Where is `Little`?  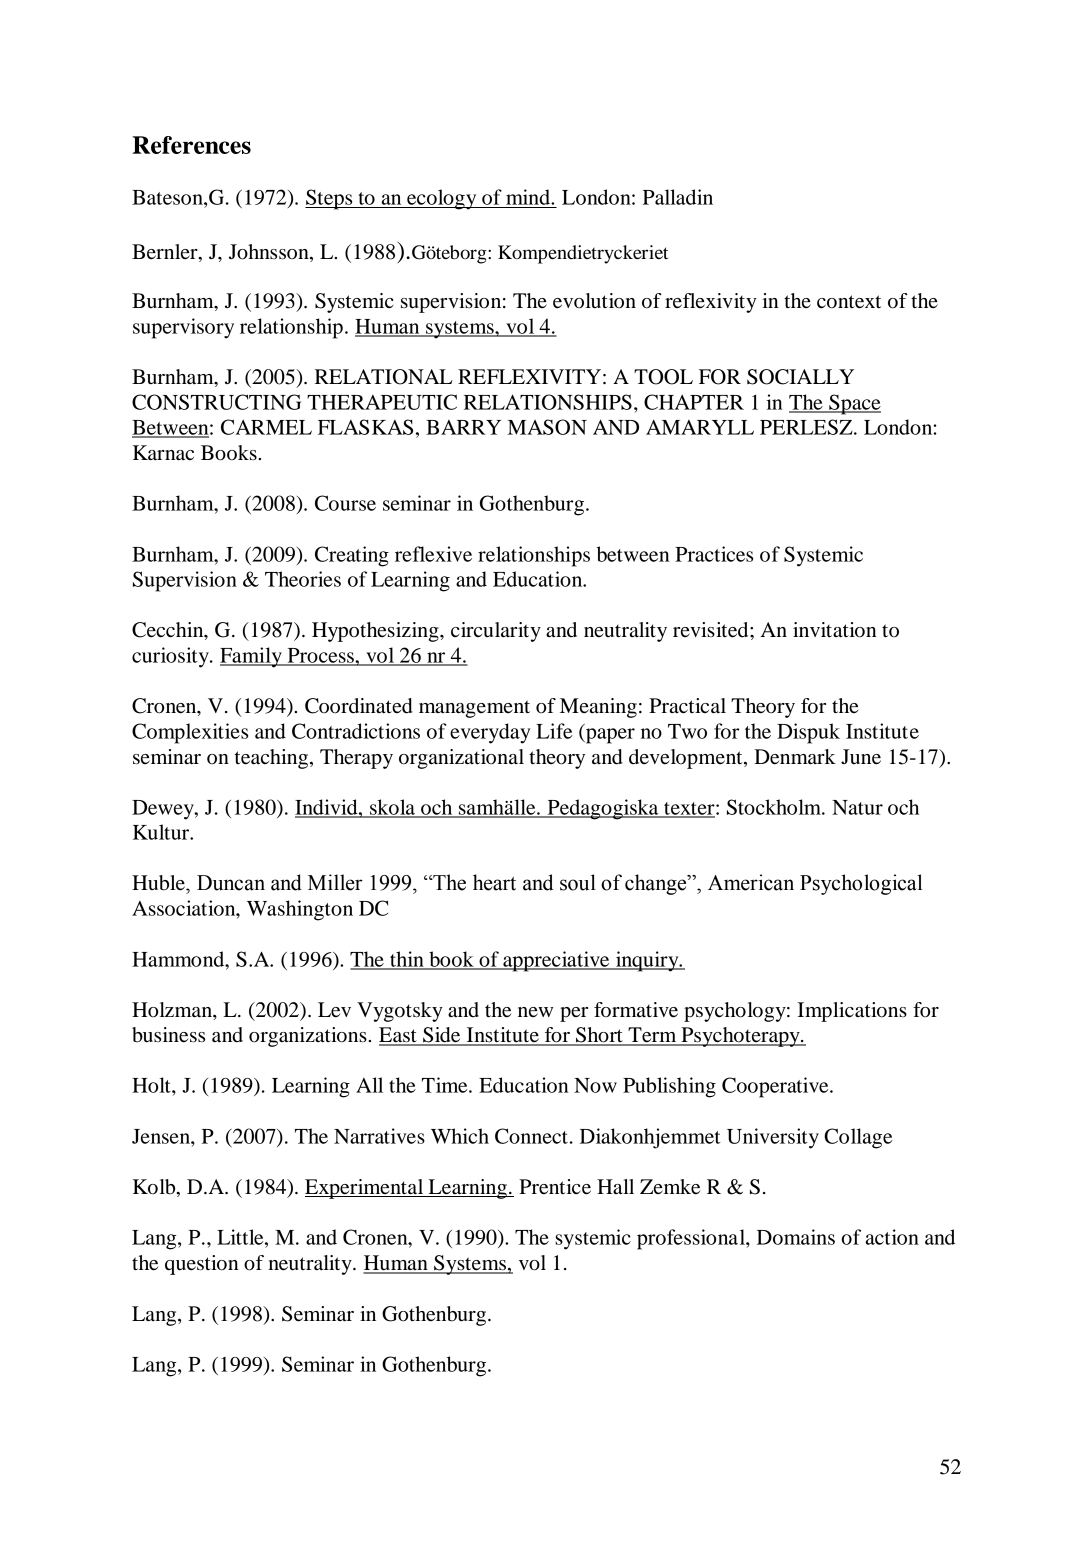
Little is located at coordinates (241, 1237).
